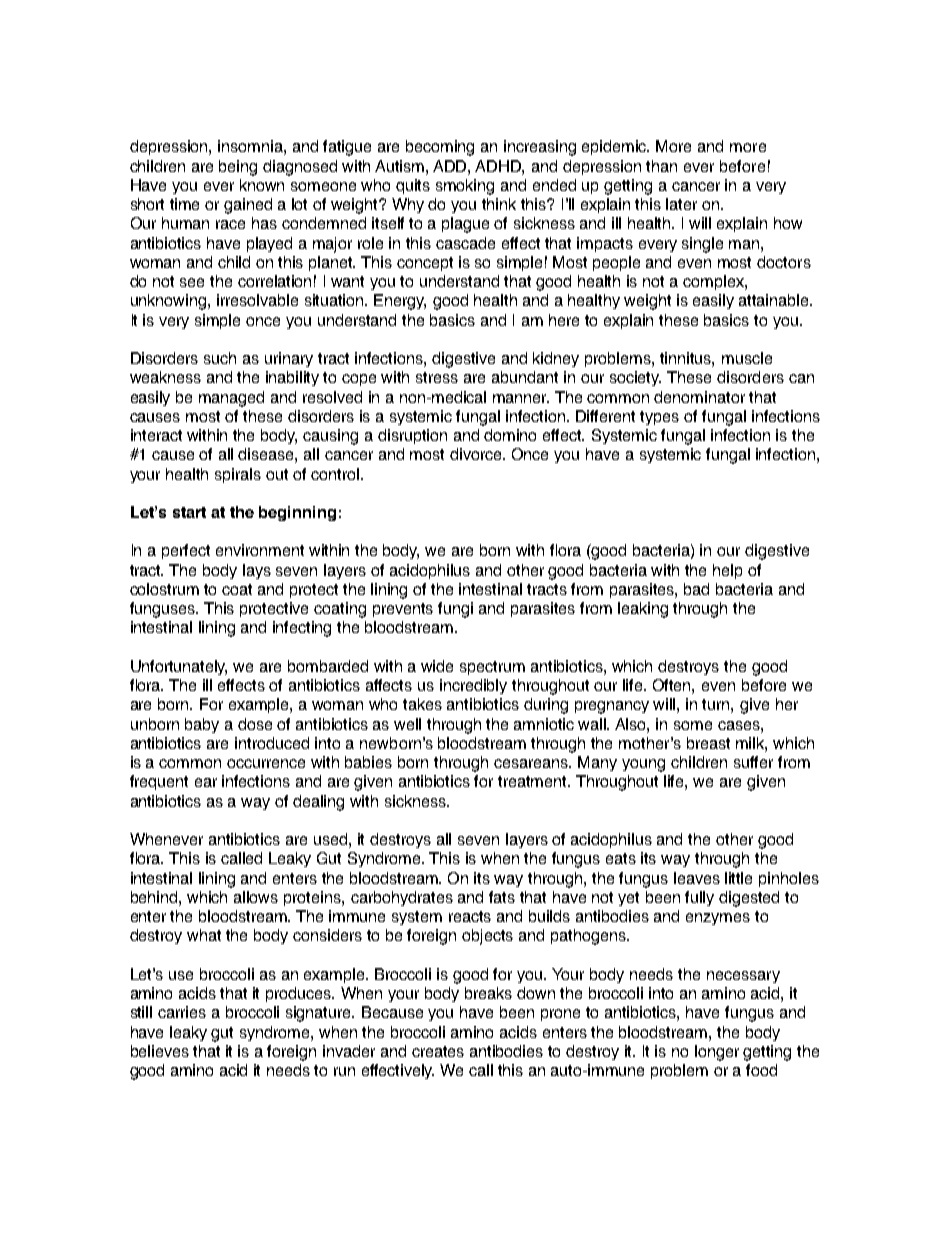 Image resolution: width=952 pixels, height=1233 pixels. Describe the element at coordinates (238, 168) in the screenshot. I see `being` at that location.
